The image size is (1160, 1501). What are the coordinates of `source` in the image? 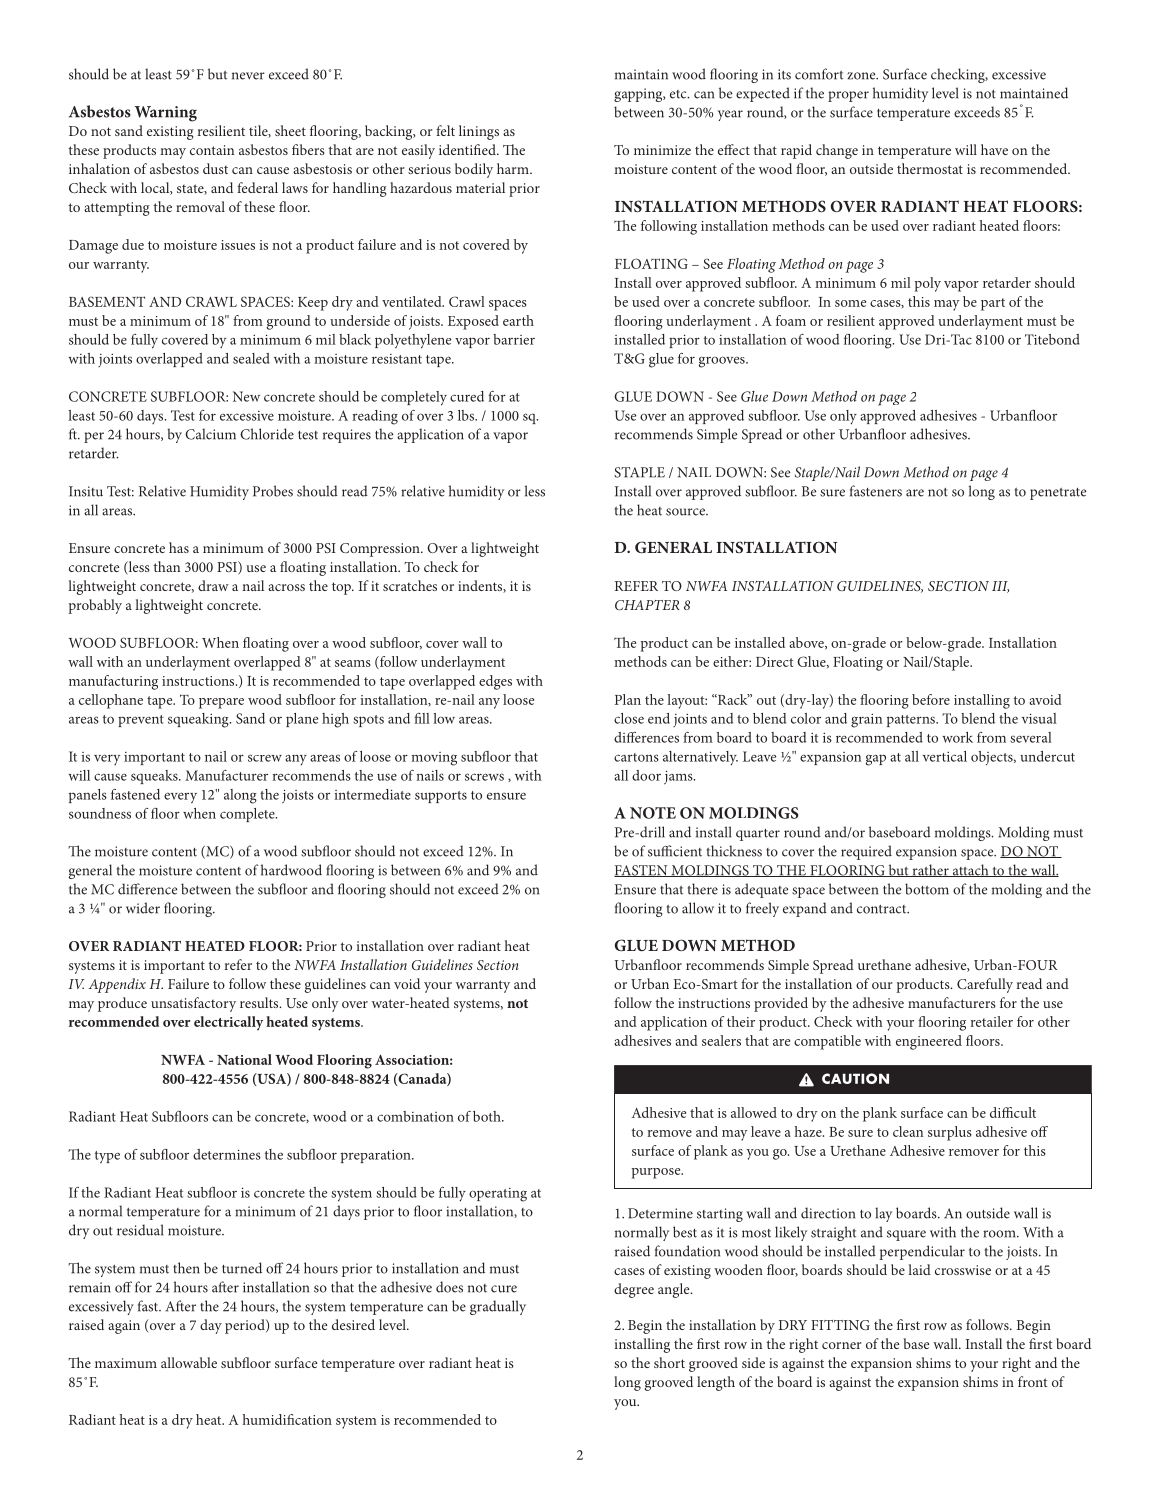 It's located at (686, 512).
